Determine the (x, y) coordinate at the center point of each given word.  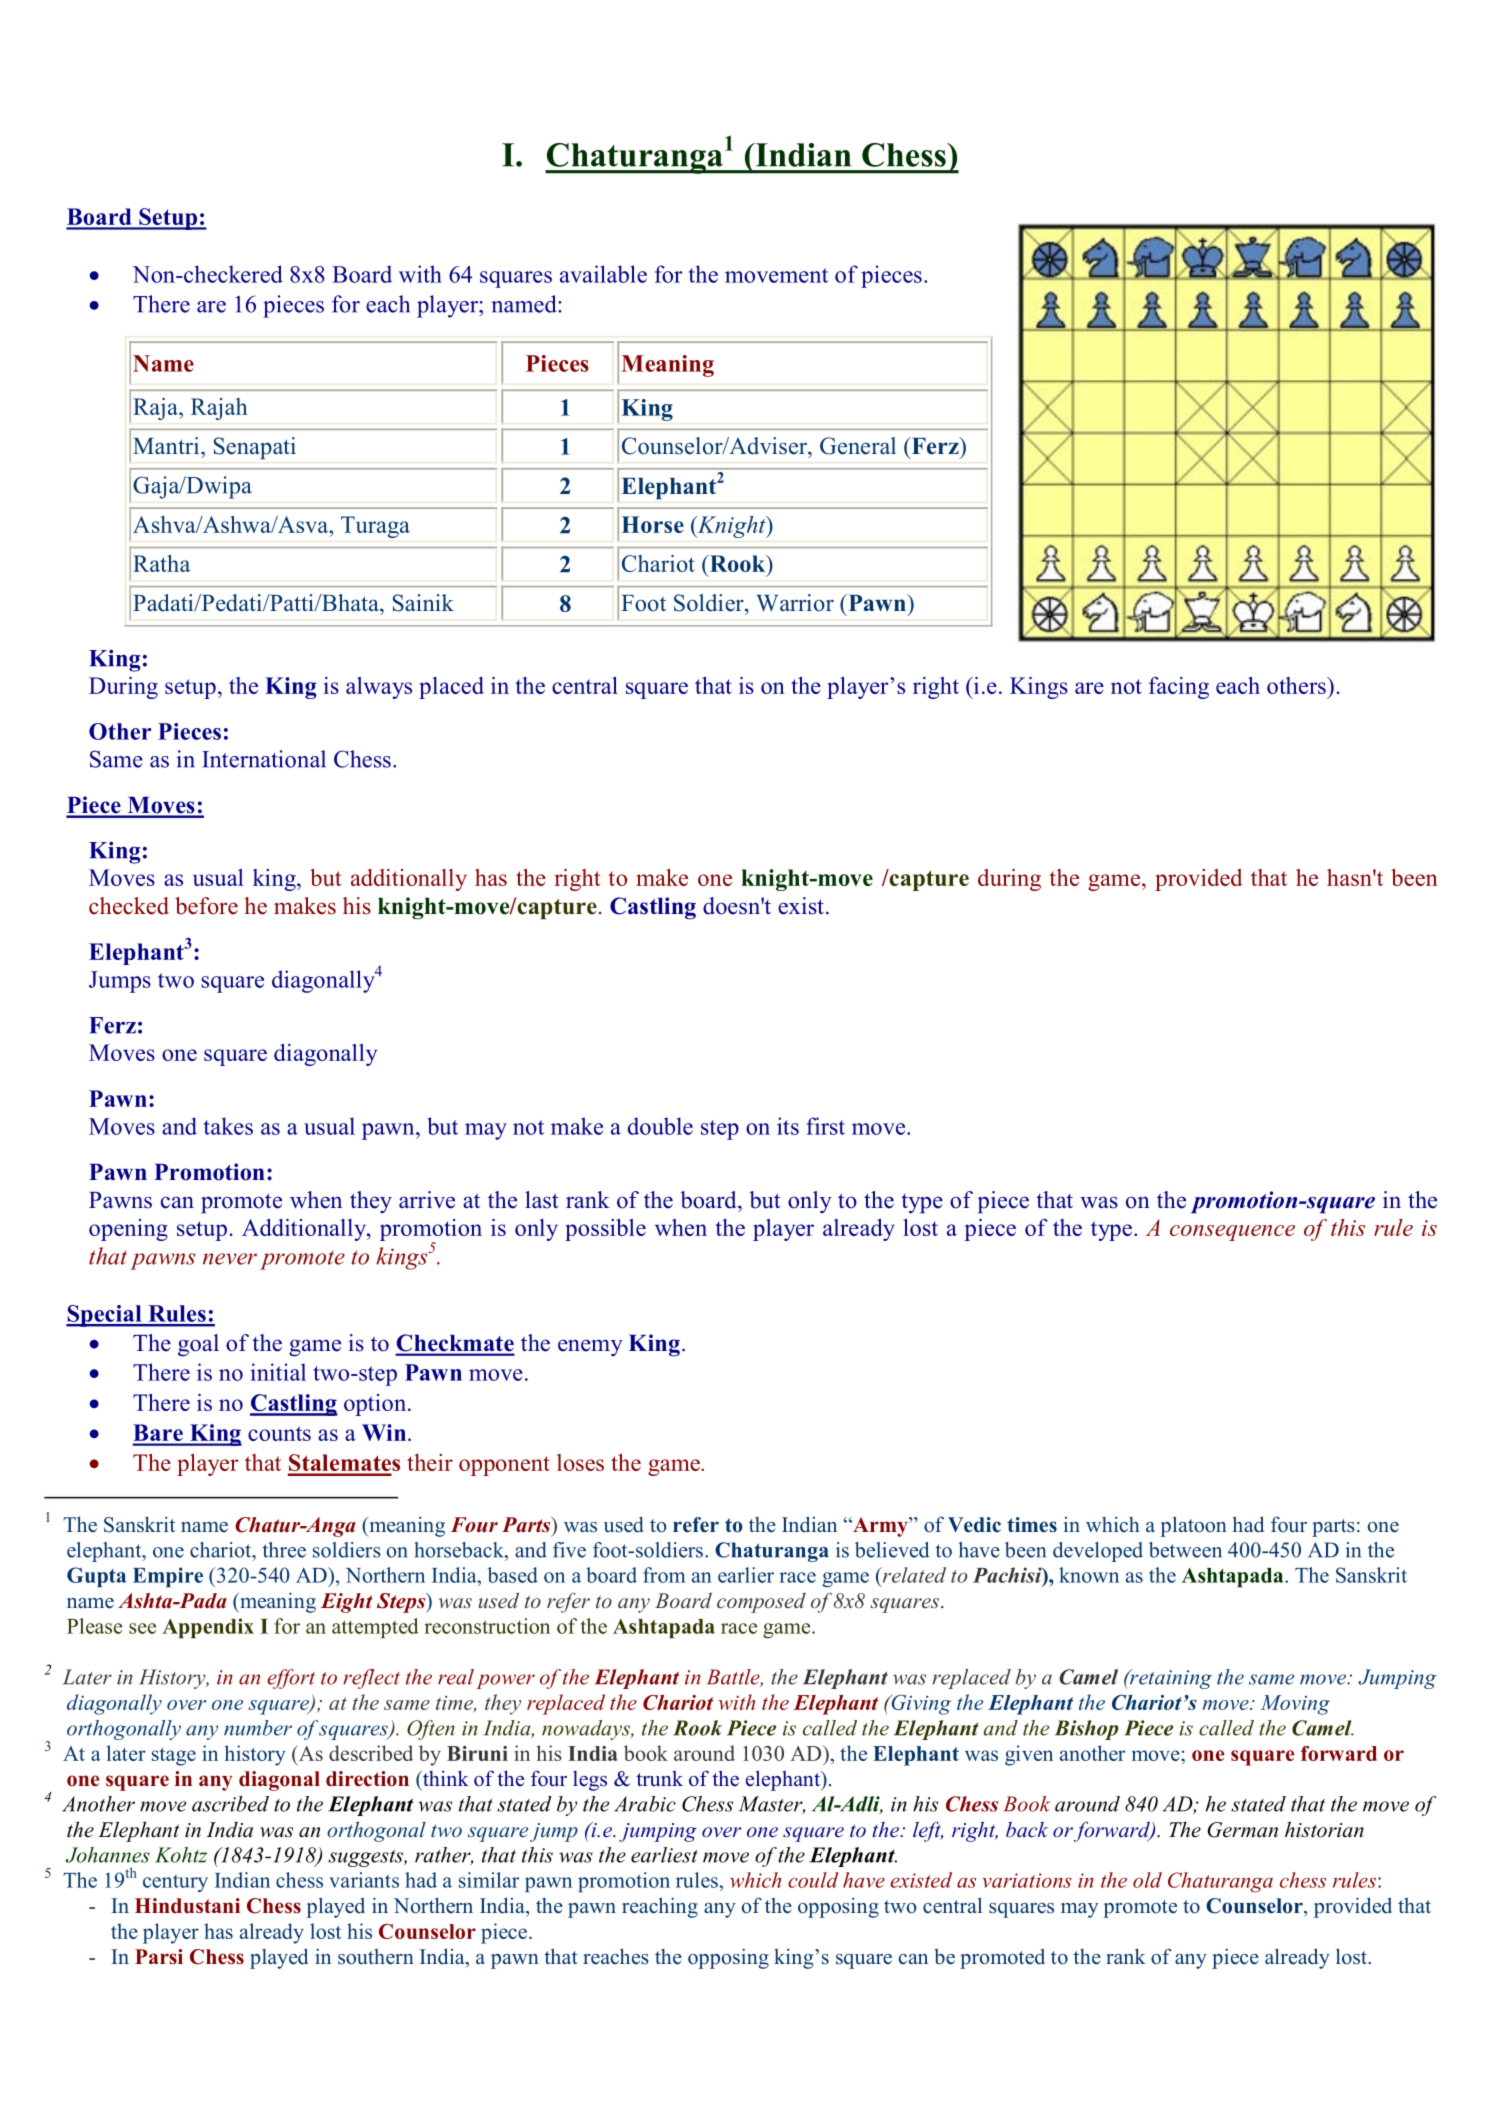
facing (1179, 688)
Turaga (375, 527)
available (603, 274)
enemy (590, 1347)
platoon (1194, 1526)
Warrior (795, 603)
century (175, 1883)
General (858, 446)
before (206, 906)
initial (278, 1372)
